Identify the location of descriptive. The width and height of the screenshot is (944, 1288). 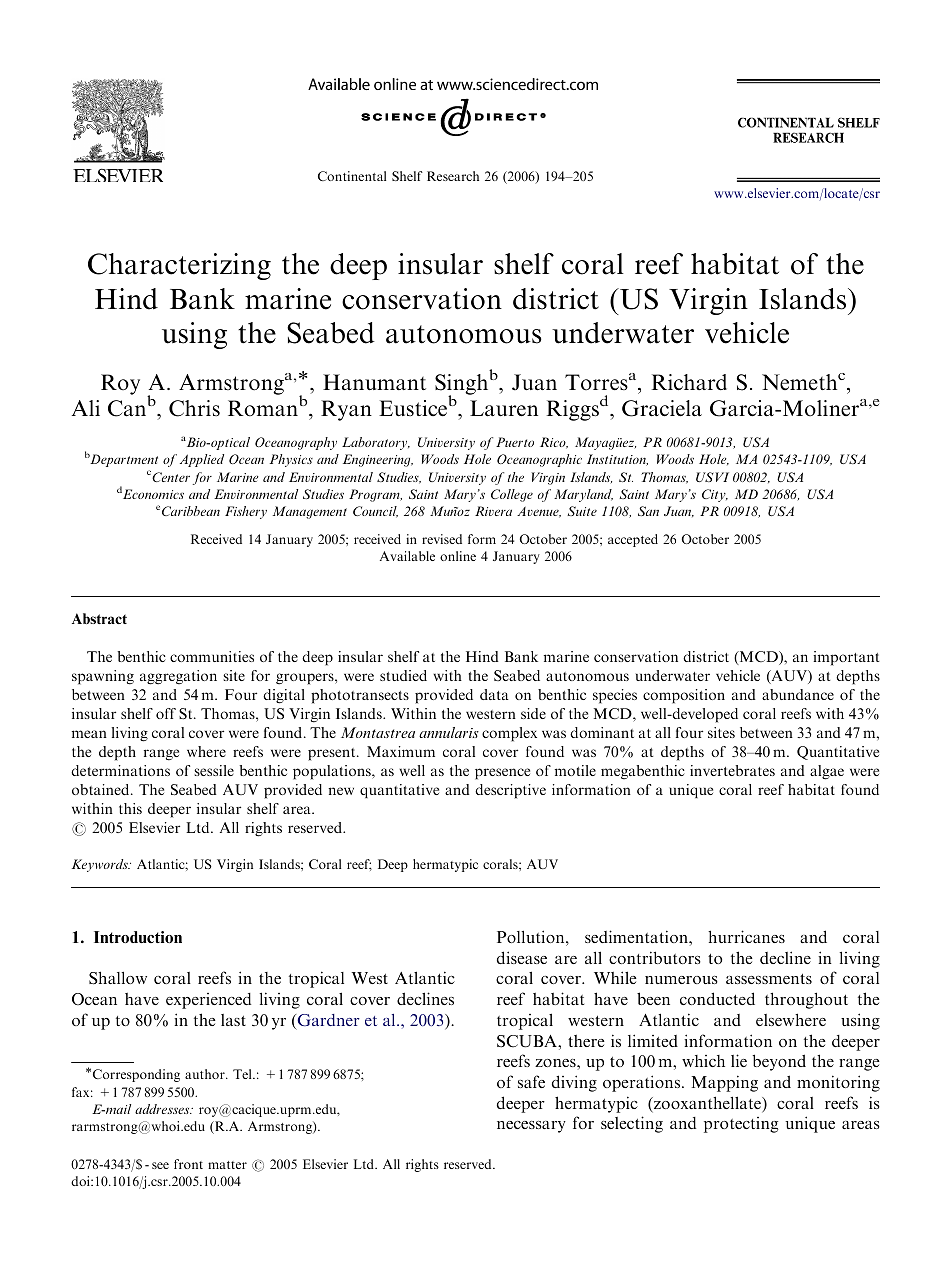
(510, 791).
